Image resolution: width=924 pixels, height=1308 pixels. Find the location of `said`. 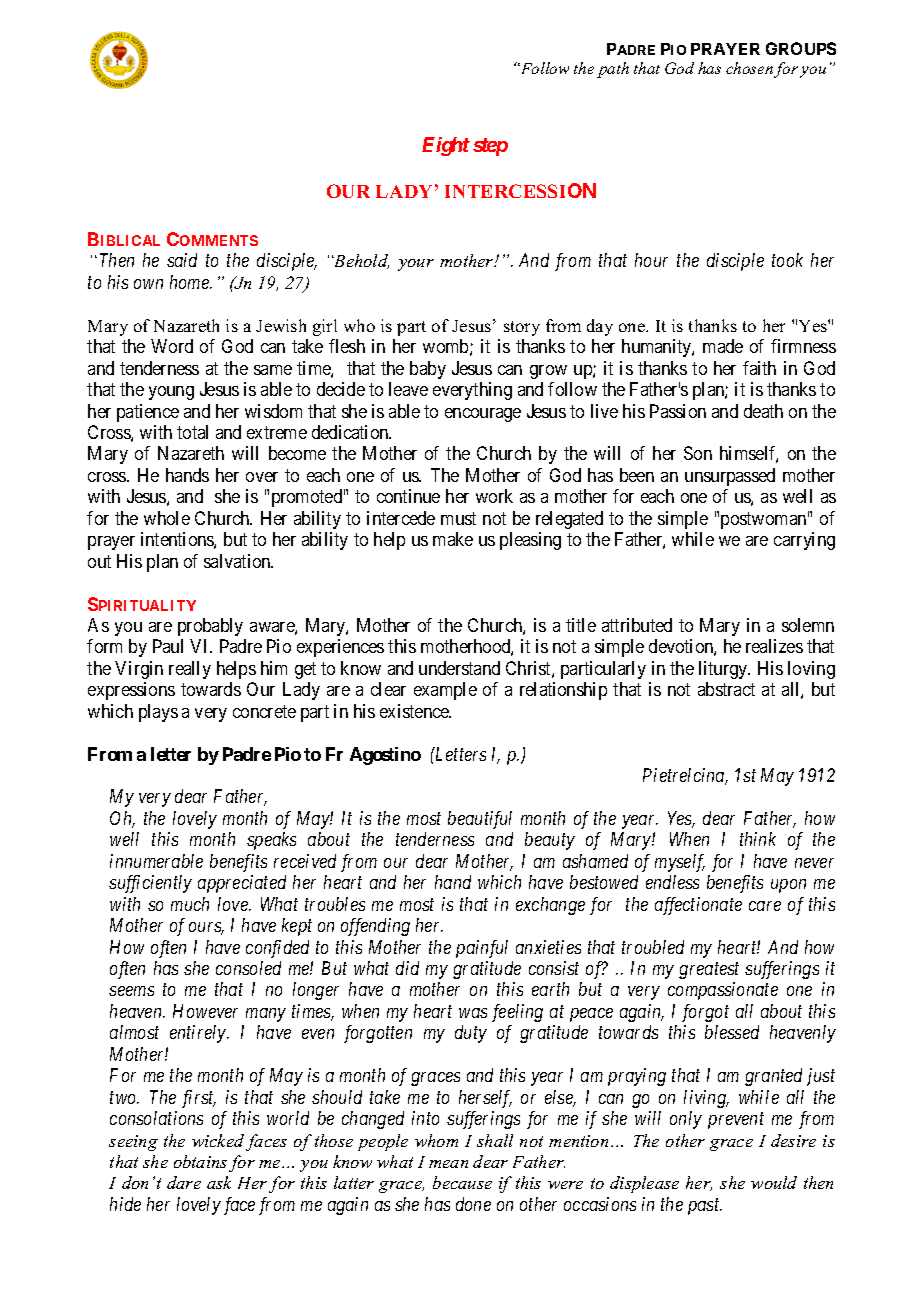

said is located at coordinates (182, 260).
